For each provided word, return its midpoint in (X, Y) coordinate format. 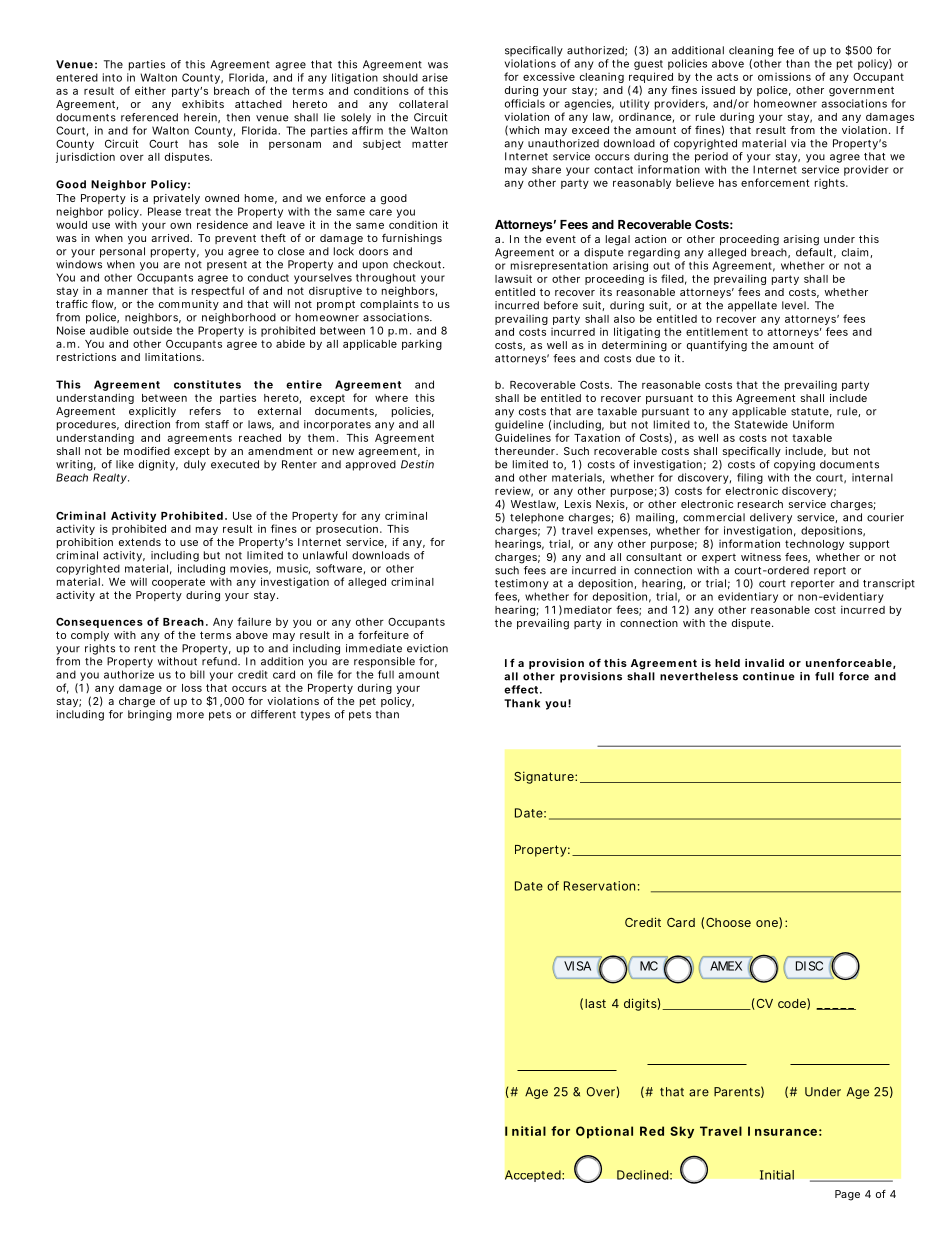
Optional (604, 1132)
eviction (427, 648)
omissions (784, 76)
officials (525, 103)
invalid (764, 662)
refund (220, 661)
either (150, 90)
